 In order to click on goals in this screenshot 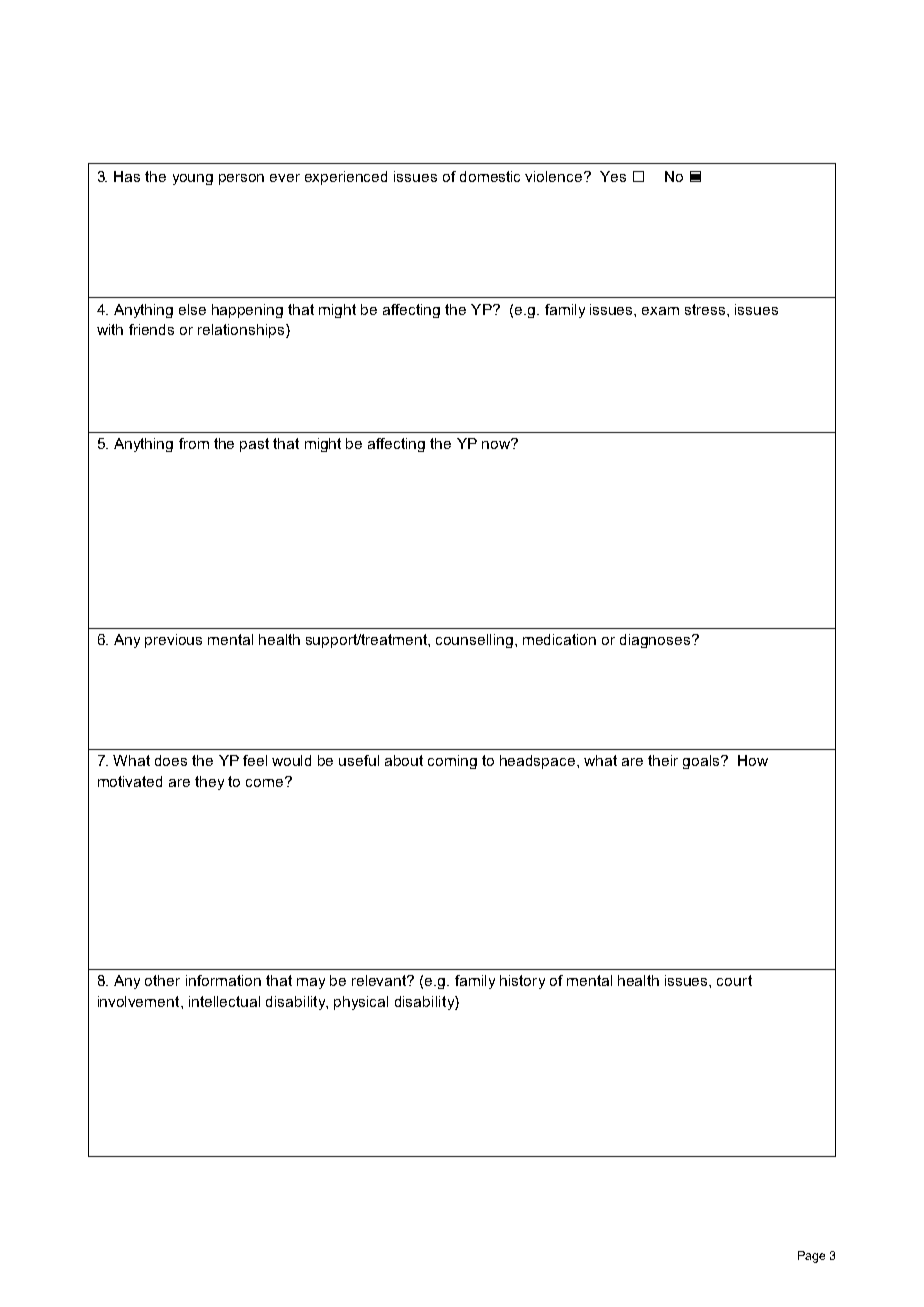, I will do `click(702, 762)`.
